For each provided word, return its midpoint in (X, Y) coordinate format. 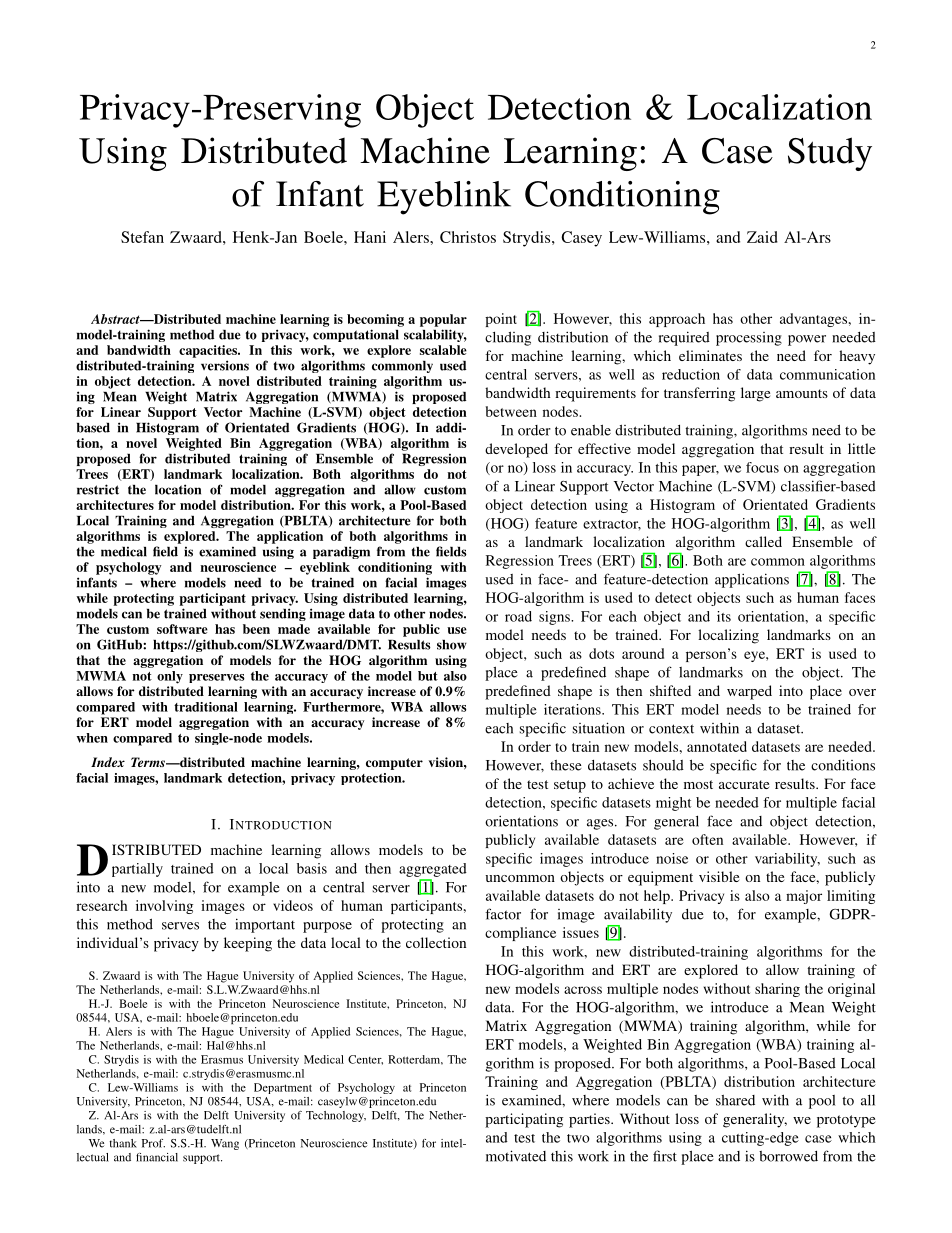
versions (225, 365)
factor (503, 914)
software (182, 629)
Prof (153, 1143)
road (518, 616)
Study (830, 154)
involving (164, 907)
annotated (717, 746)
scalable (443, 350)
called (763, 541)
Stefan (142, 237)
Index (108, 762)
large (755, 394)
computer (394, 764)
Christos (468, 237)
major (804, 897)
